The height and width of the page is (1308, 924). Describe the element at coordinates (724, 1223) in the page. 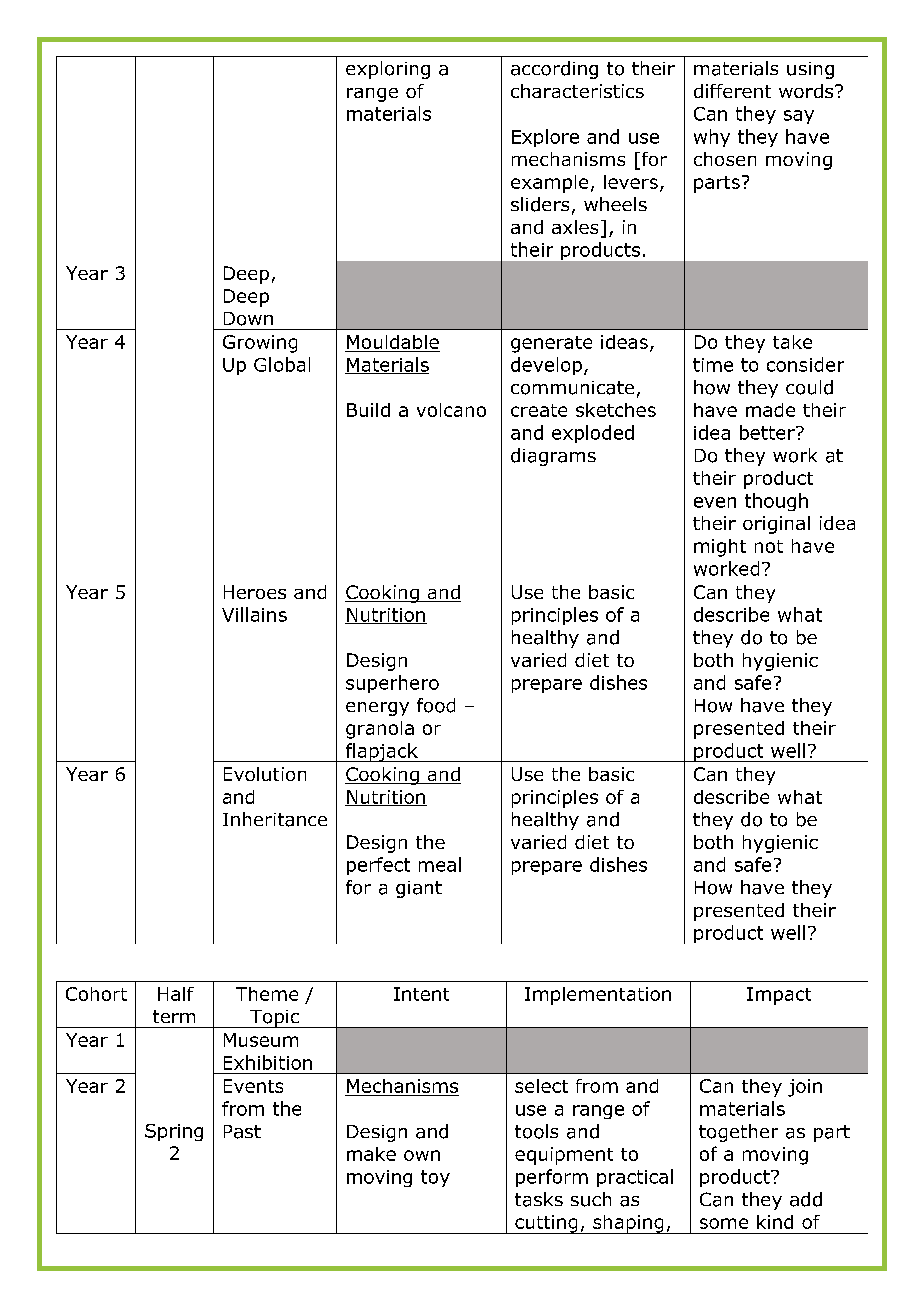

I see `some` at that location.
